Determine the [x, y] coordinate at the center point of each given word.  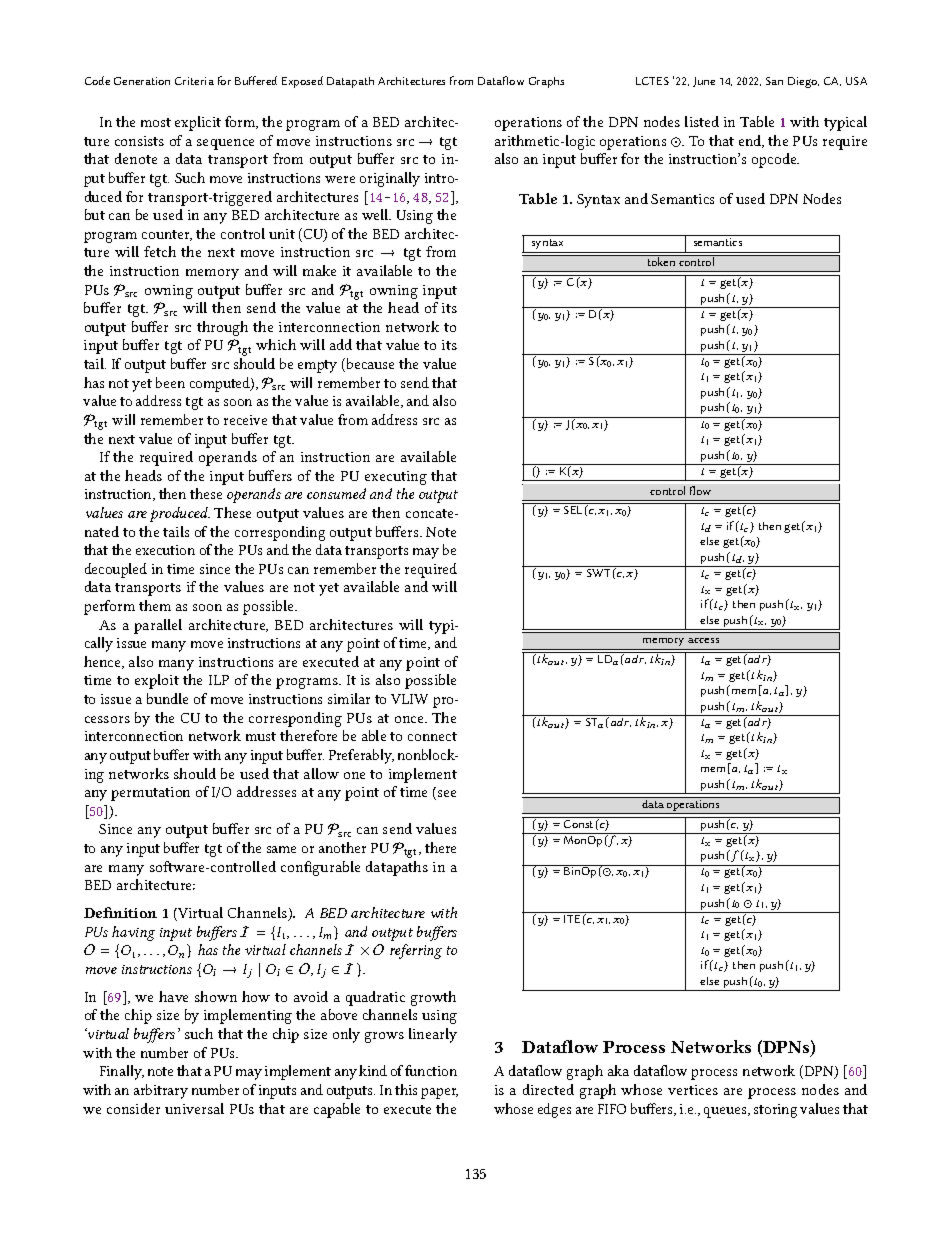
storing [775, 1111]
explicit [198, 123]
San [774, 81]
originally [390, 179]
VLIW [409, 699]
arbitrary [161, 1091]
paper [439, 1093]
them [155, 605]
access [703, 640]
